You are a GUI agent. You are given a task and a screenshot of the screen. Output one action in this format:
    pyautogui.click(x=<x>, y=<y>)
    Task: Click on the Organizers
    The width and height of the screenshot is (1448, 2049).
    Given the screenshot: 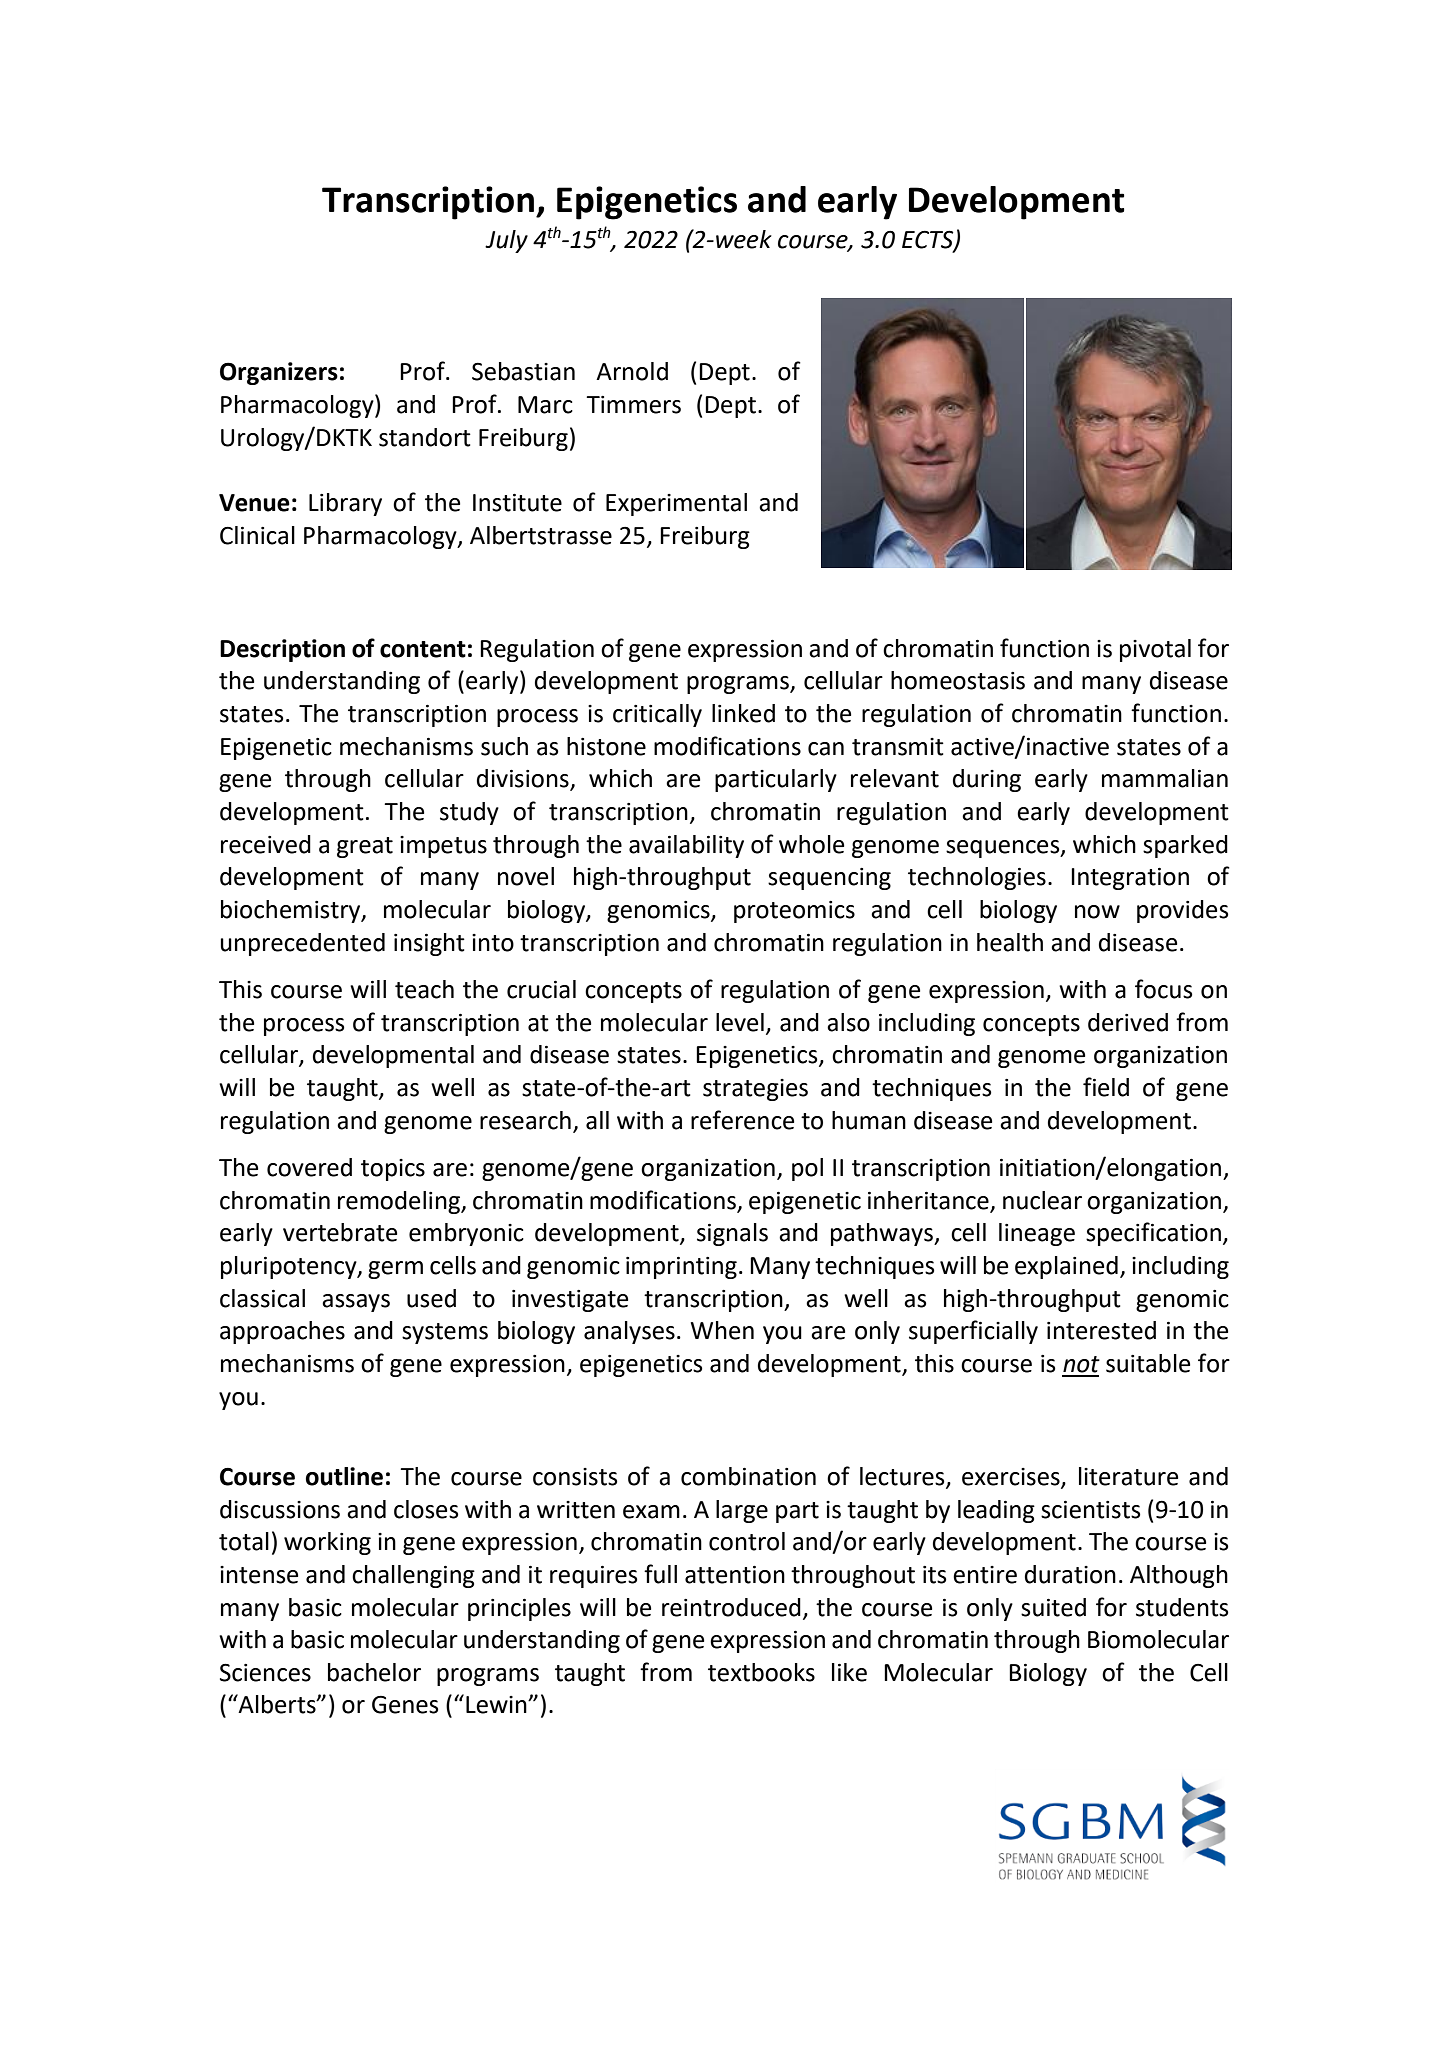 What is the action you would take?
    pyautogui.click(x=279, y=373)
